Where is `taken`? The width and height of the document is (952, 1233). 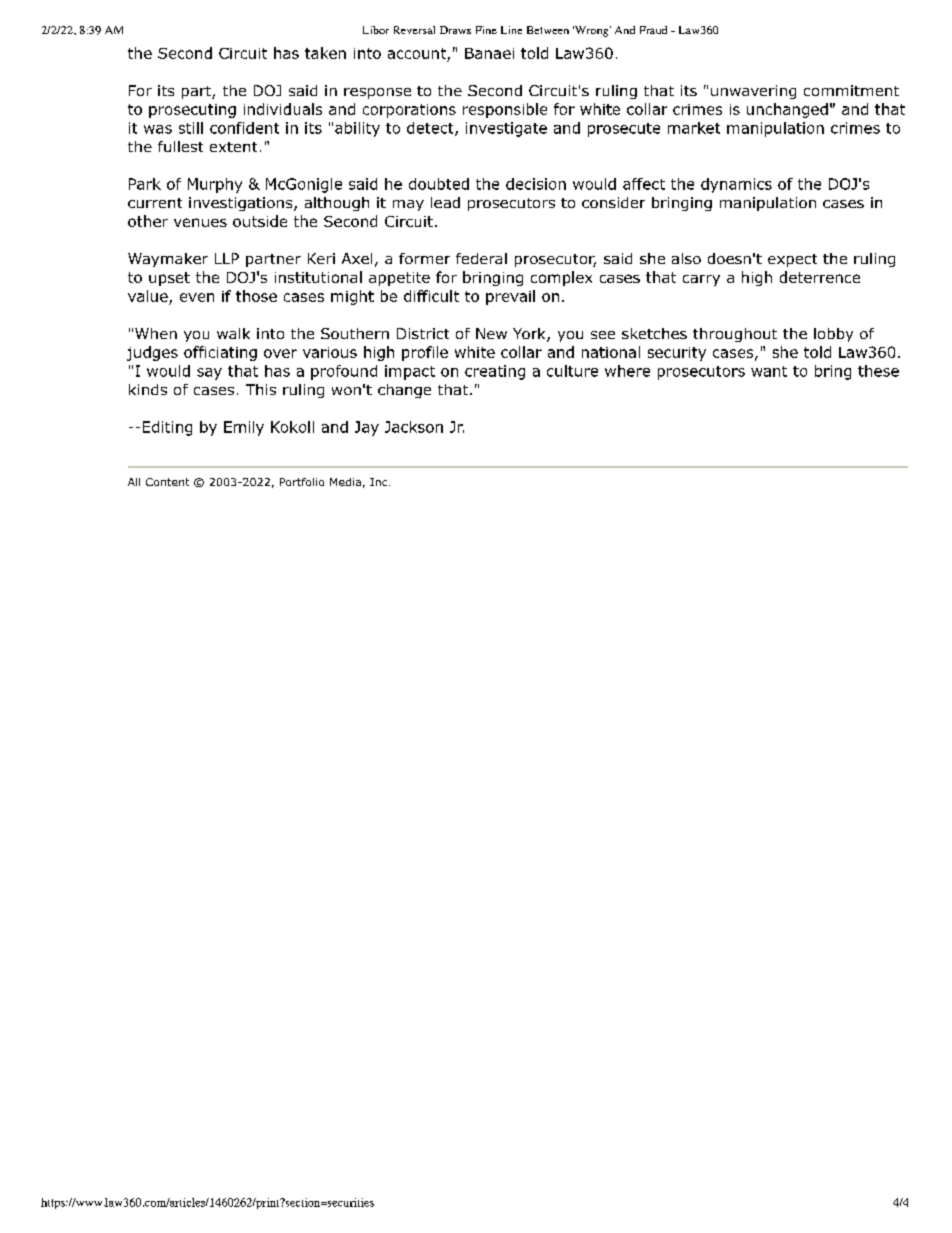 taken is located at coordinates (325, 53).
